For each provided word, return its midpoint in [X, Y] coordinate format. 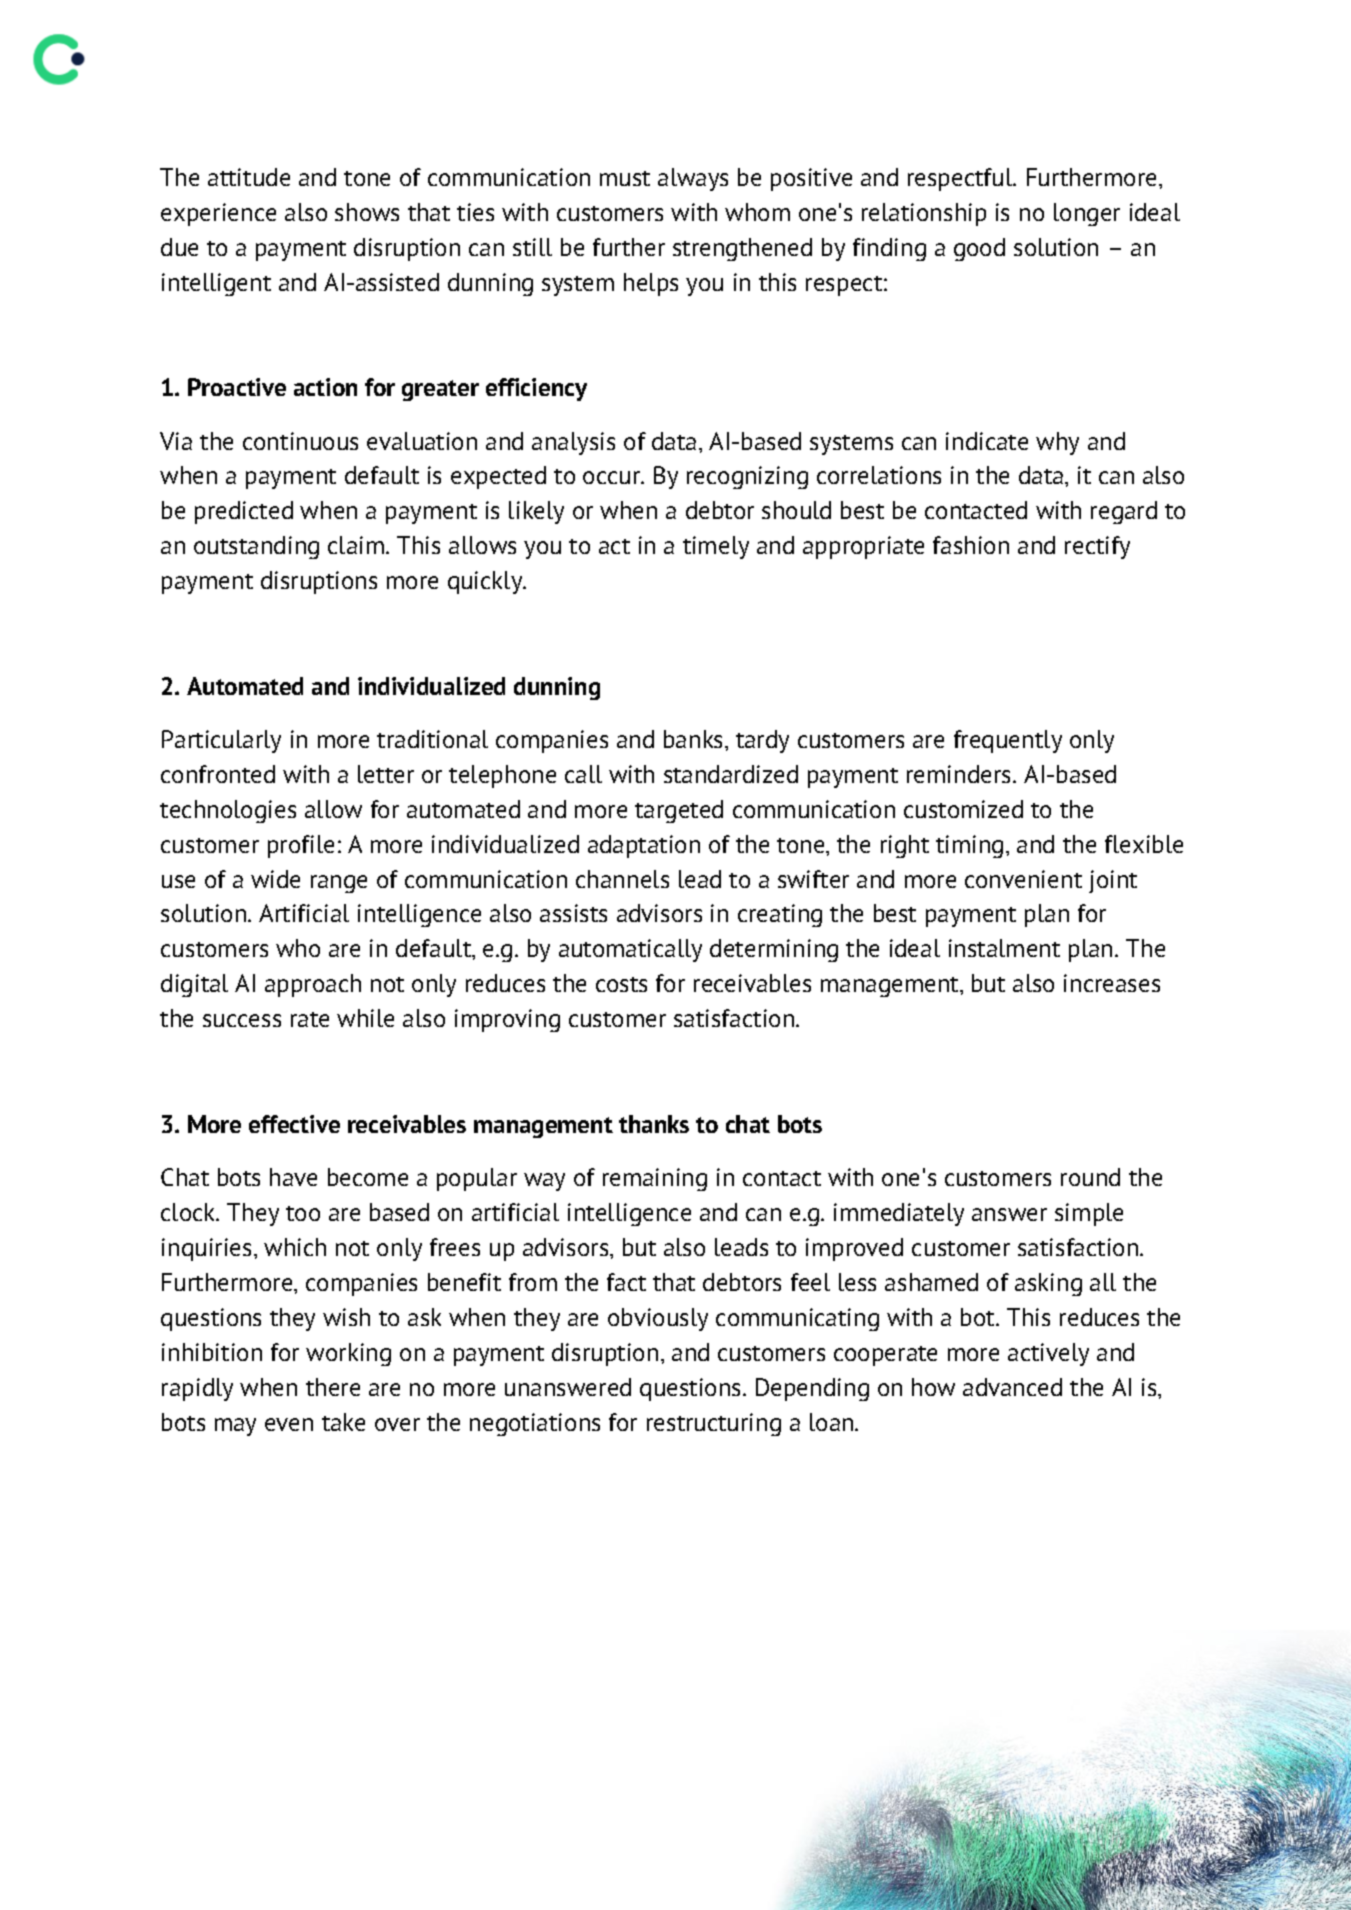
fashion [971, 545]
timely [716, 547]
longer [1087, 214]
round [1090, 1177]
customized [963, 809]
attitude [249, 177]
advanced [1012, 1387]
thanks [654, 1124]
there [333, 1387]
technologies [228, 811]
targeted [679, 811]
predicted [244, 512]
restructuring [714, 1424]
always [693, 179]
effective [294, 1124]
